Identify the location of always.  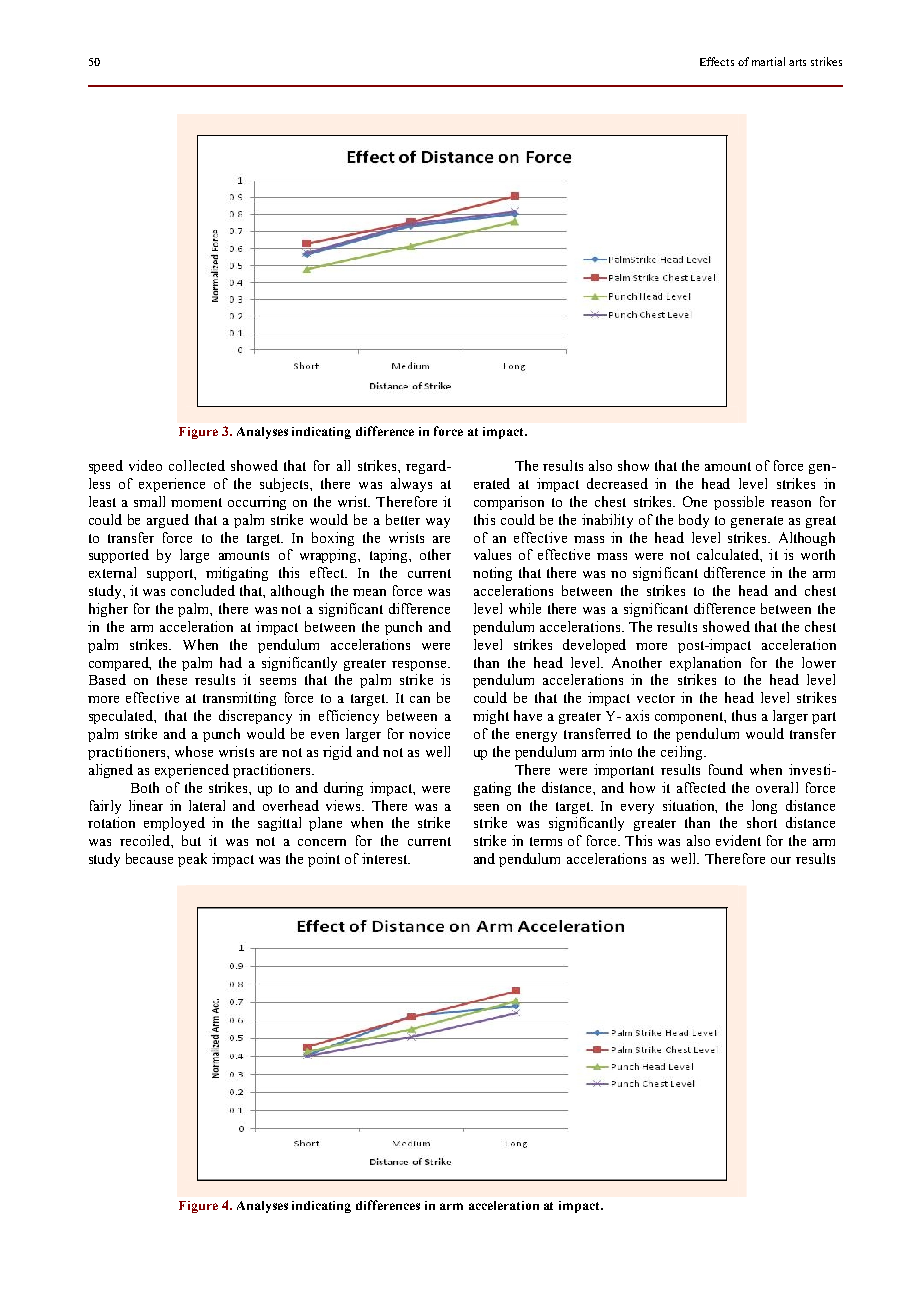
(411, 485).
